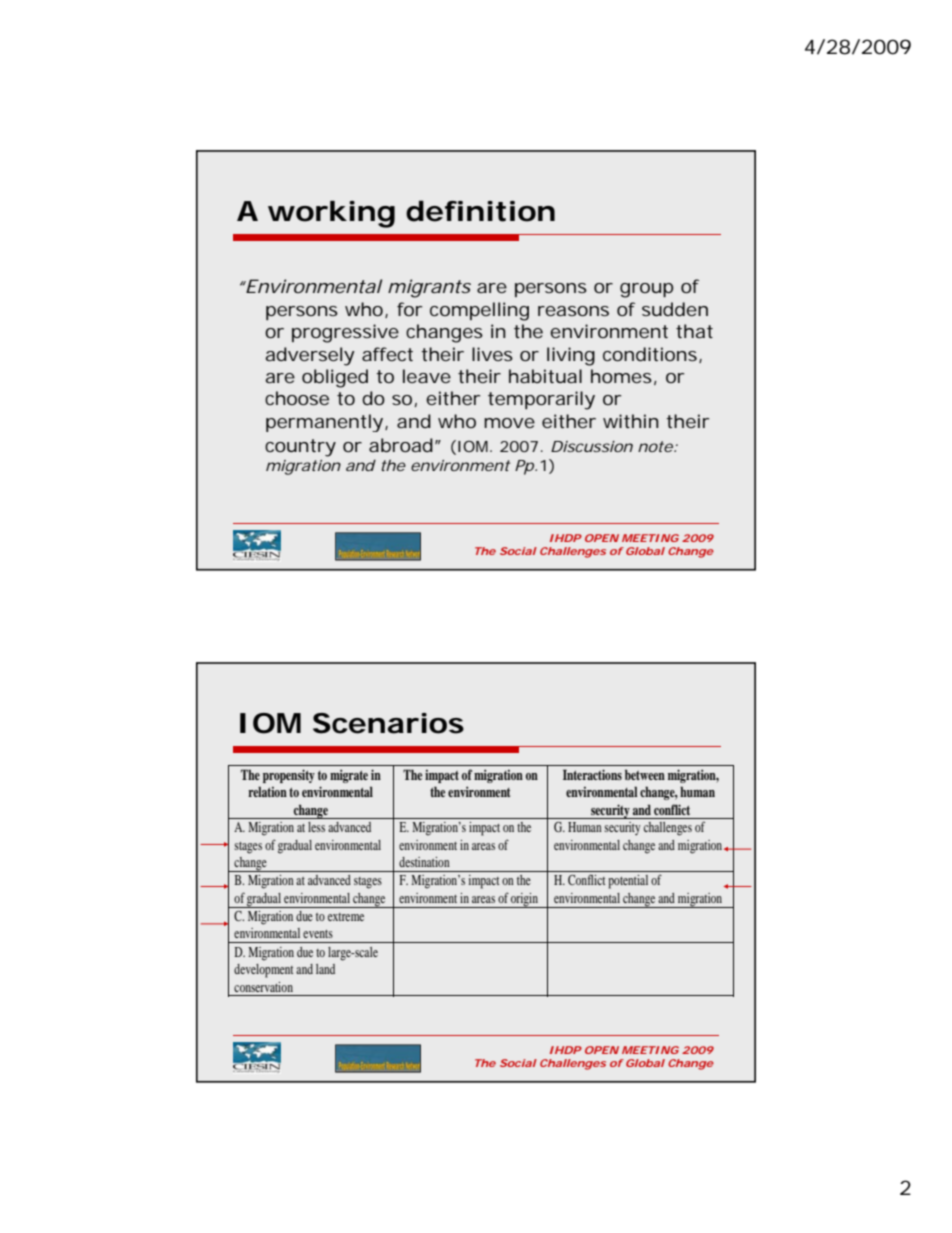 The width and height of the screenshot is (952, 1233). Describe the element at coordinates (509, 423) in the screenshot. I see `move` at that location.
